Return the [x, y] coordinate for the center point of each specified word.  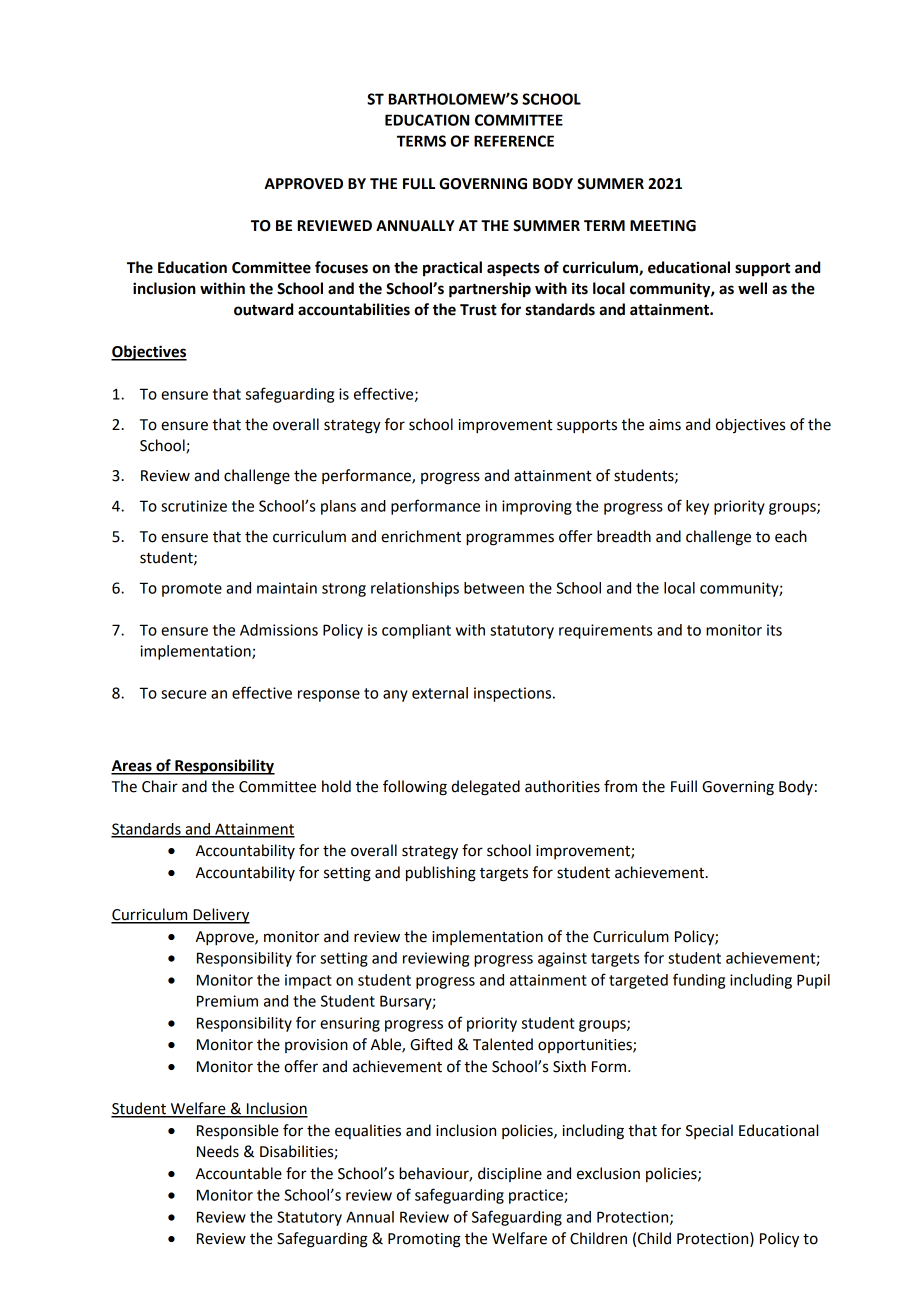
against [562, 959]
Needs [218, 1151]
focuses [341, 267]
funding [699, 981]
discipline [510, 1174]
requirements [605, 631]
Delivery [220, 916]
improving [537, 507]
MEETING [663, 226]
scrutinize [194, 506]
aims [665, 425]
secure [184, 694]
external [440, 693]
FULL [419, 184]
